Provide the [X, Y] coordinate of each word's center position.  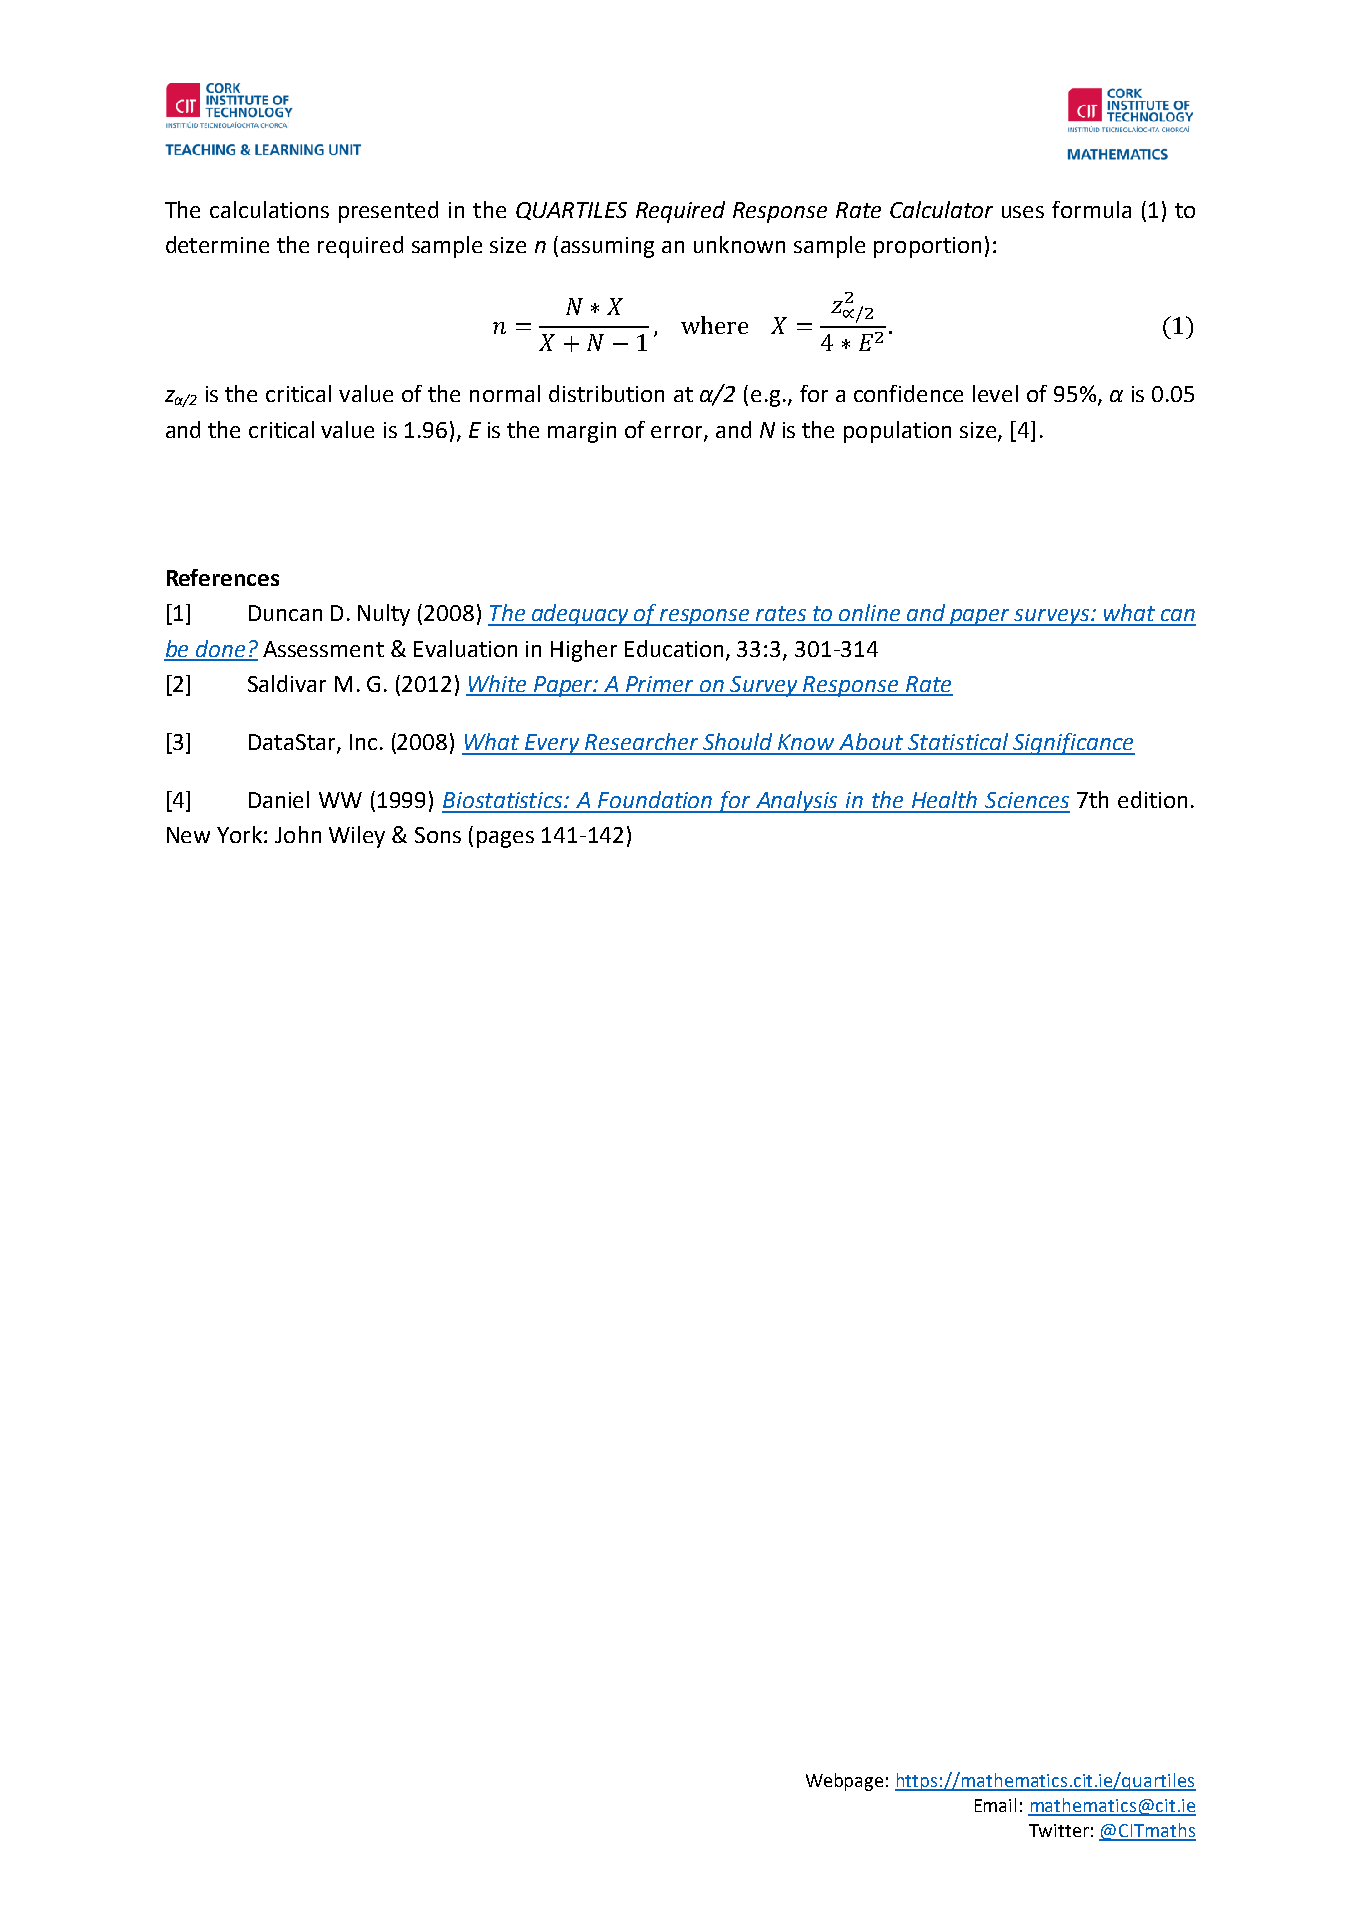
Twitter [1059, 1830]
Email [995, 1805]
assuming [607, 247]
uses [1023, 212]
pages [505, 839]
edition [1152, 799]
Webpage [844, 1782]
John [298, 834]
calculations [269, 209]
